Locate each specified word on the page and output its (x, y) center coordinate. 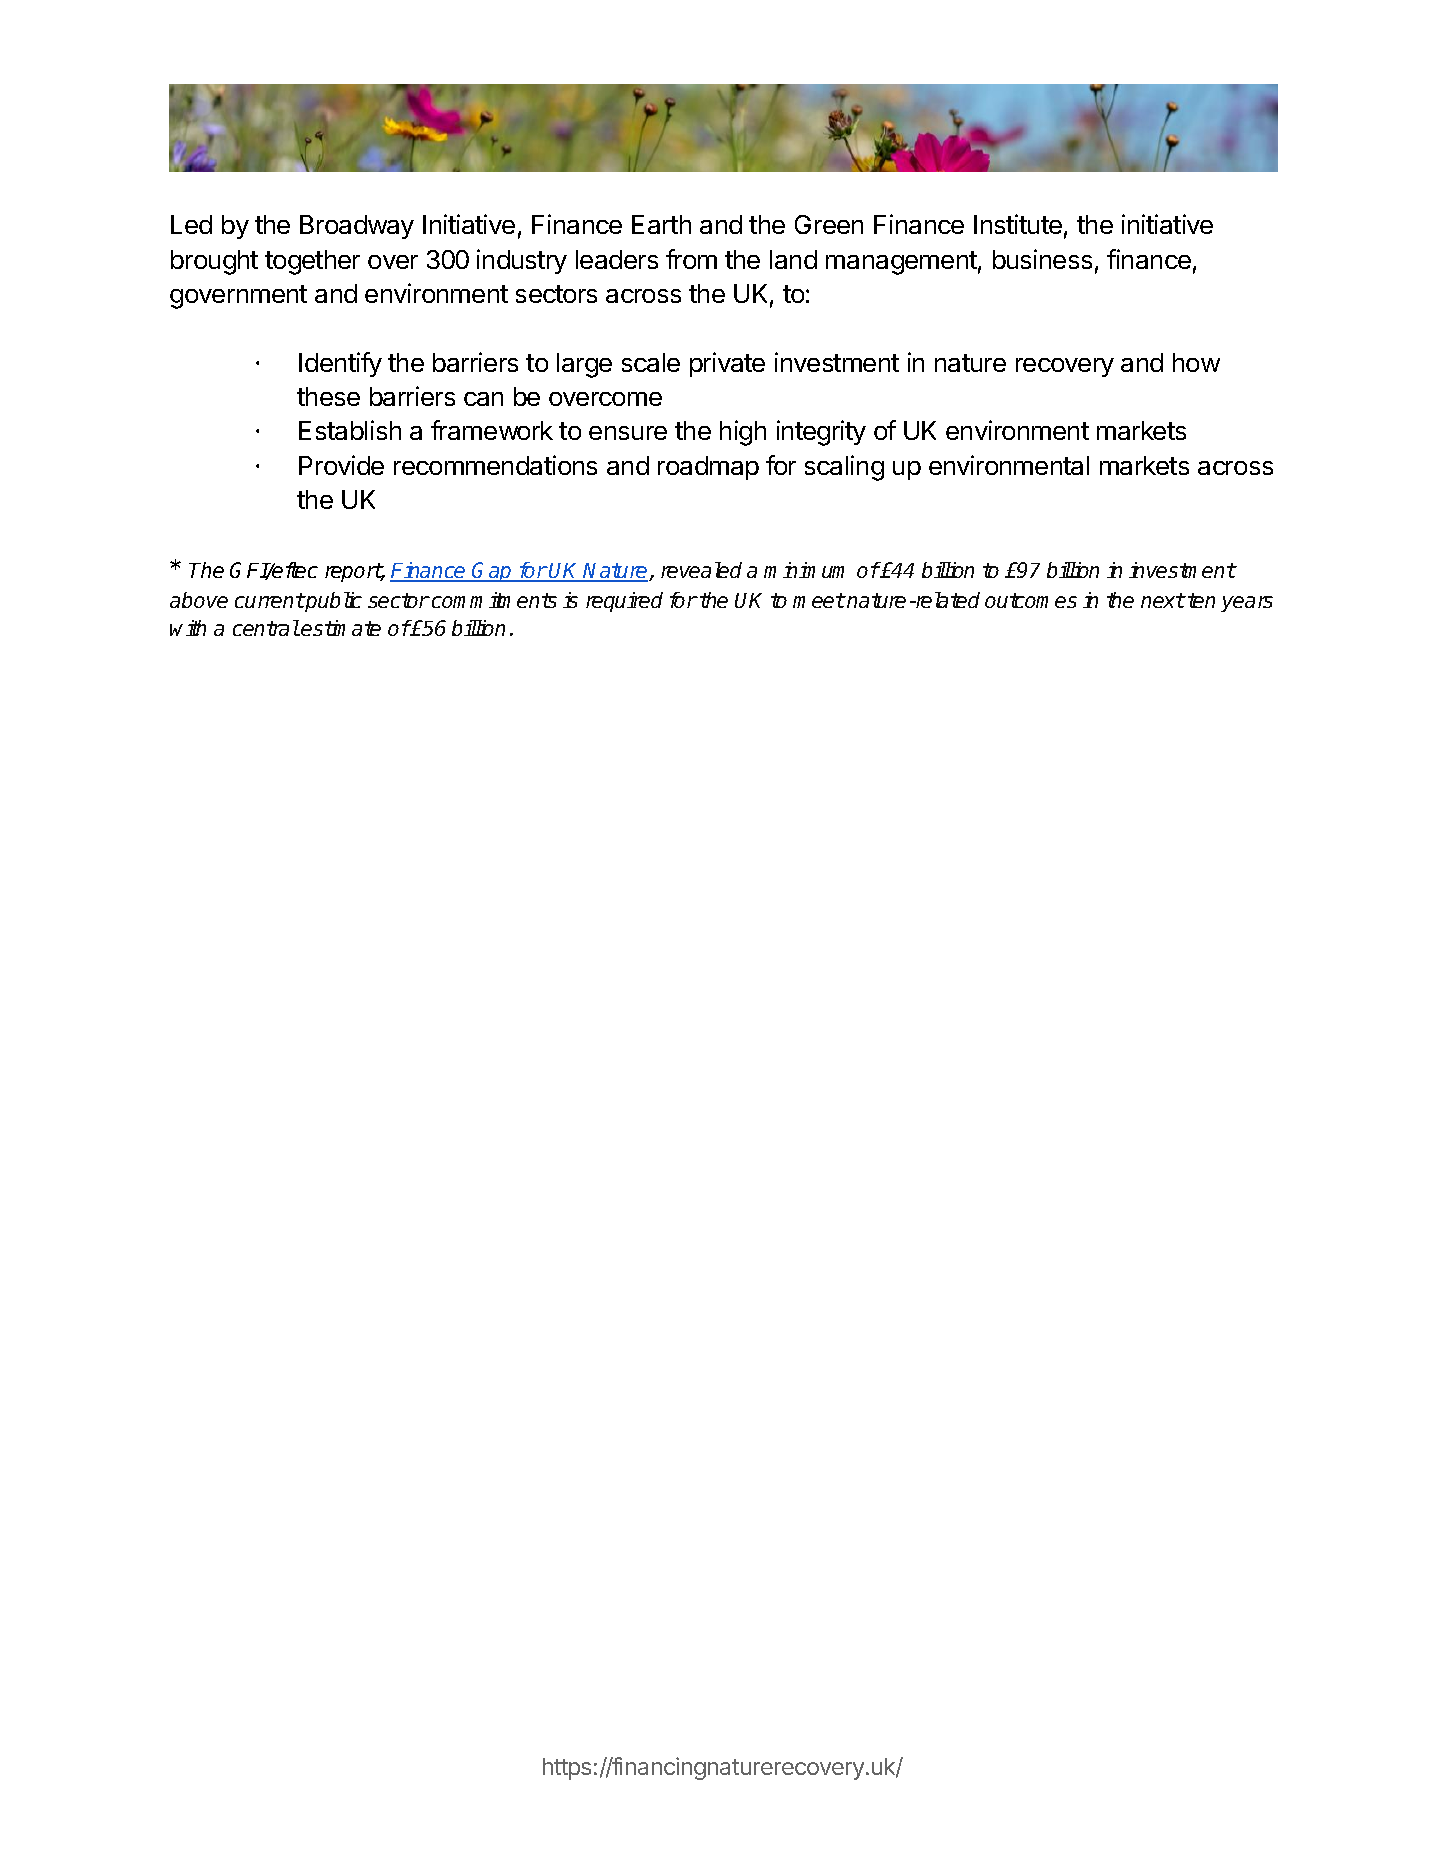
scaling (844, 468)
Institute (1018, 224)
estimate (341, 628)
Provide (341, 465)
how (1196, 362)
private (727, 364)
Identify (340, 364)
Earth (661, 224)
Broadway (357, 227)
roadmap (708, 468)
